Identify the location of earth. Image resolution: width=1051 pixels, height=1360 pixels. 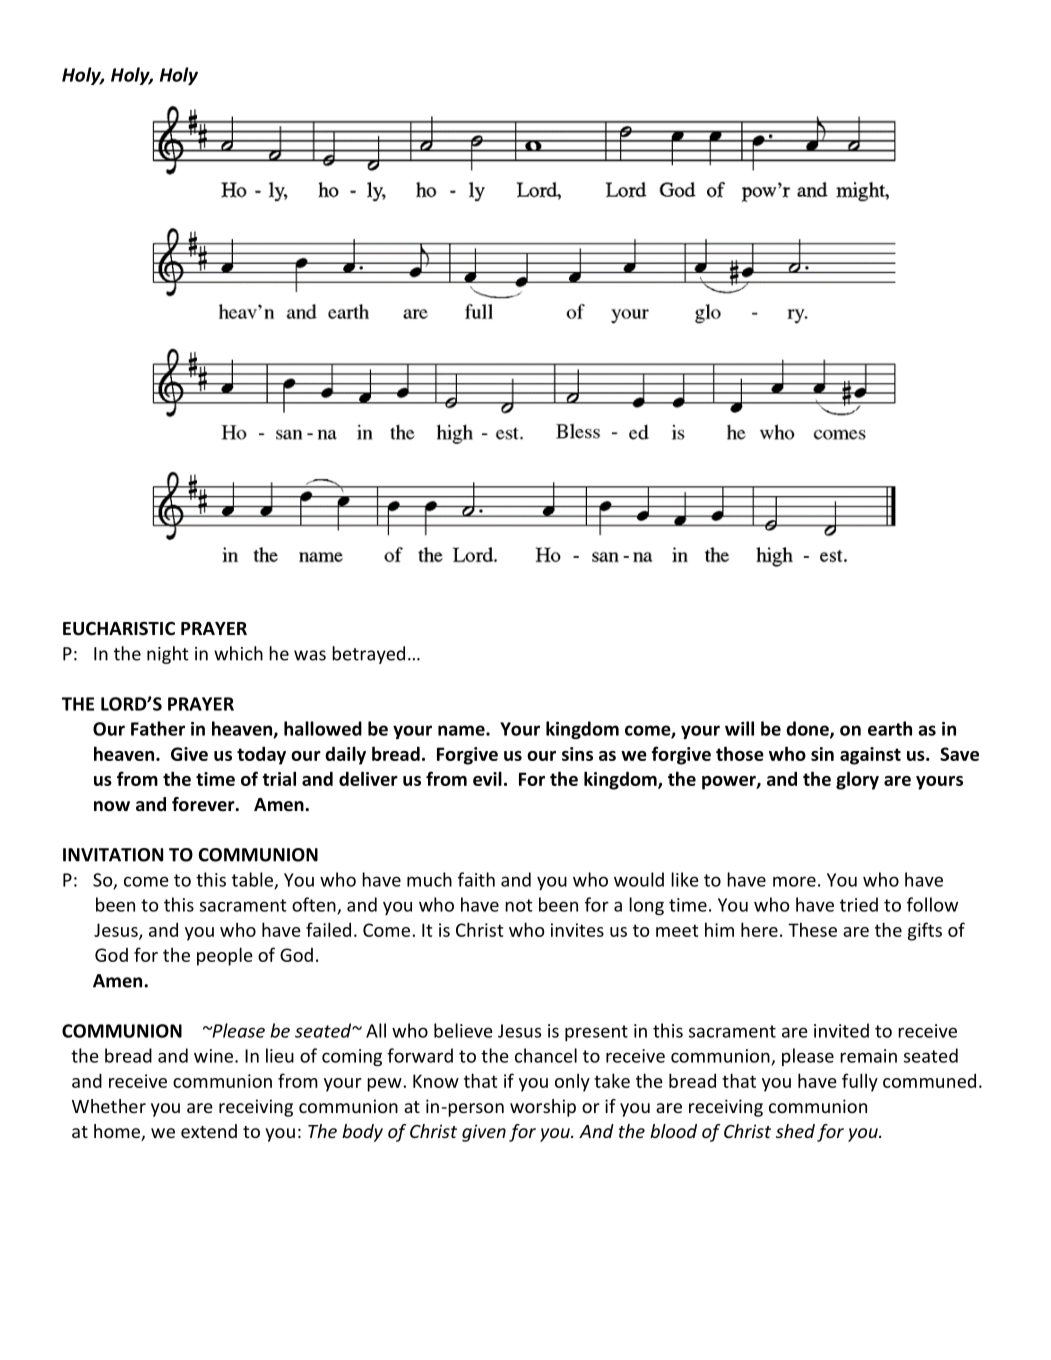
(890, 728).
